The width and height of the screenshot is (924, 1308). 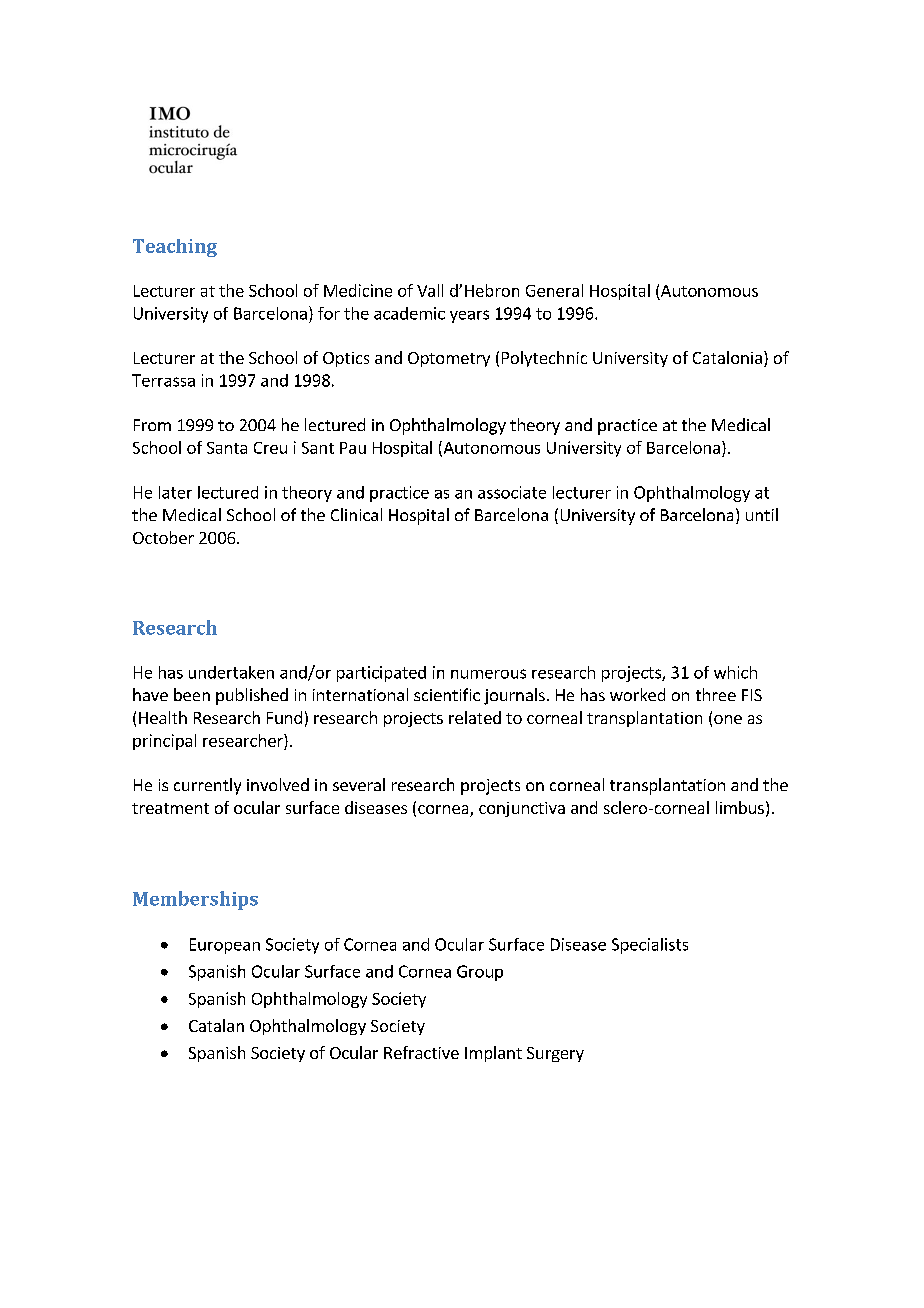 What do you see at coordinates (216, 1025) in the screenshot?
I see `Catalan` at bounding box center [216, 1025].
